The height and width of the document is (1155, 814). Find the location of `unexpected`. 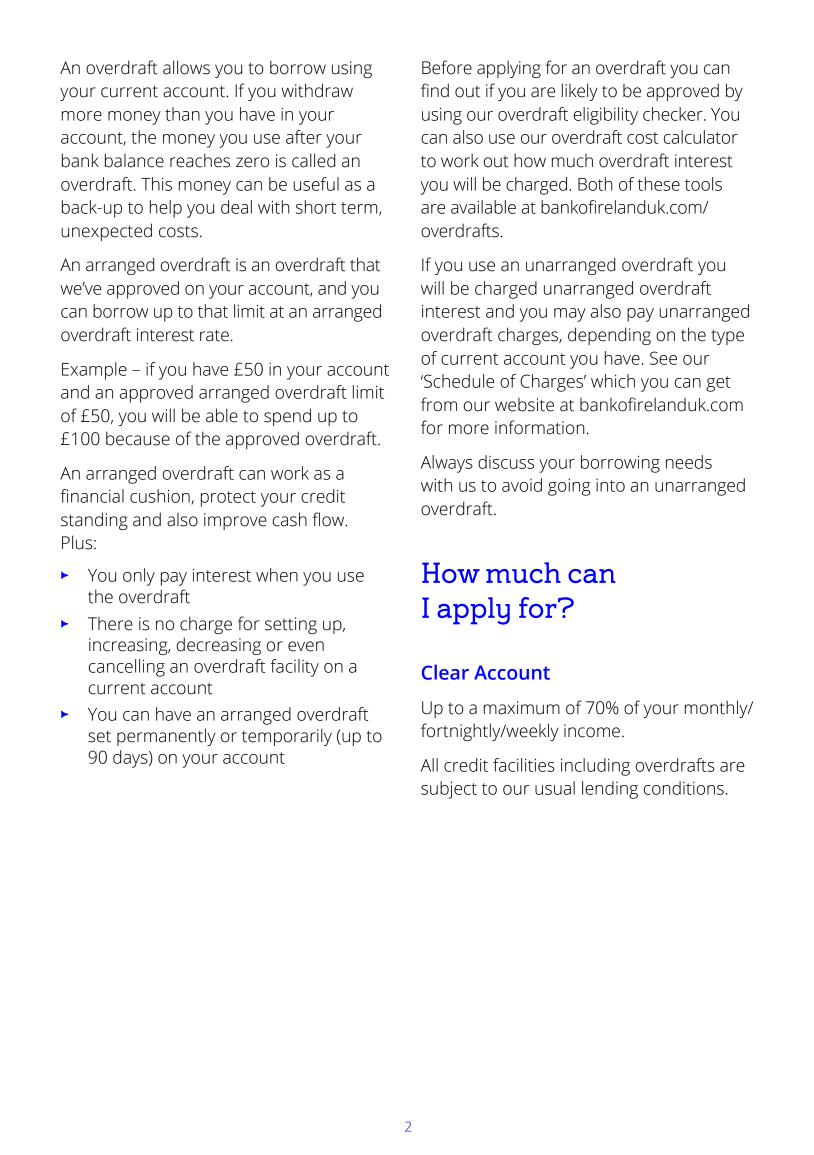

unexpected is located at coordinates (106, 232).
